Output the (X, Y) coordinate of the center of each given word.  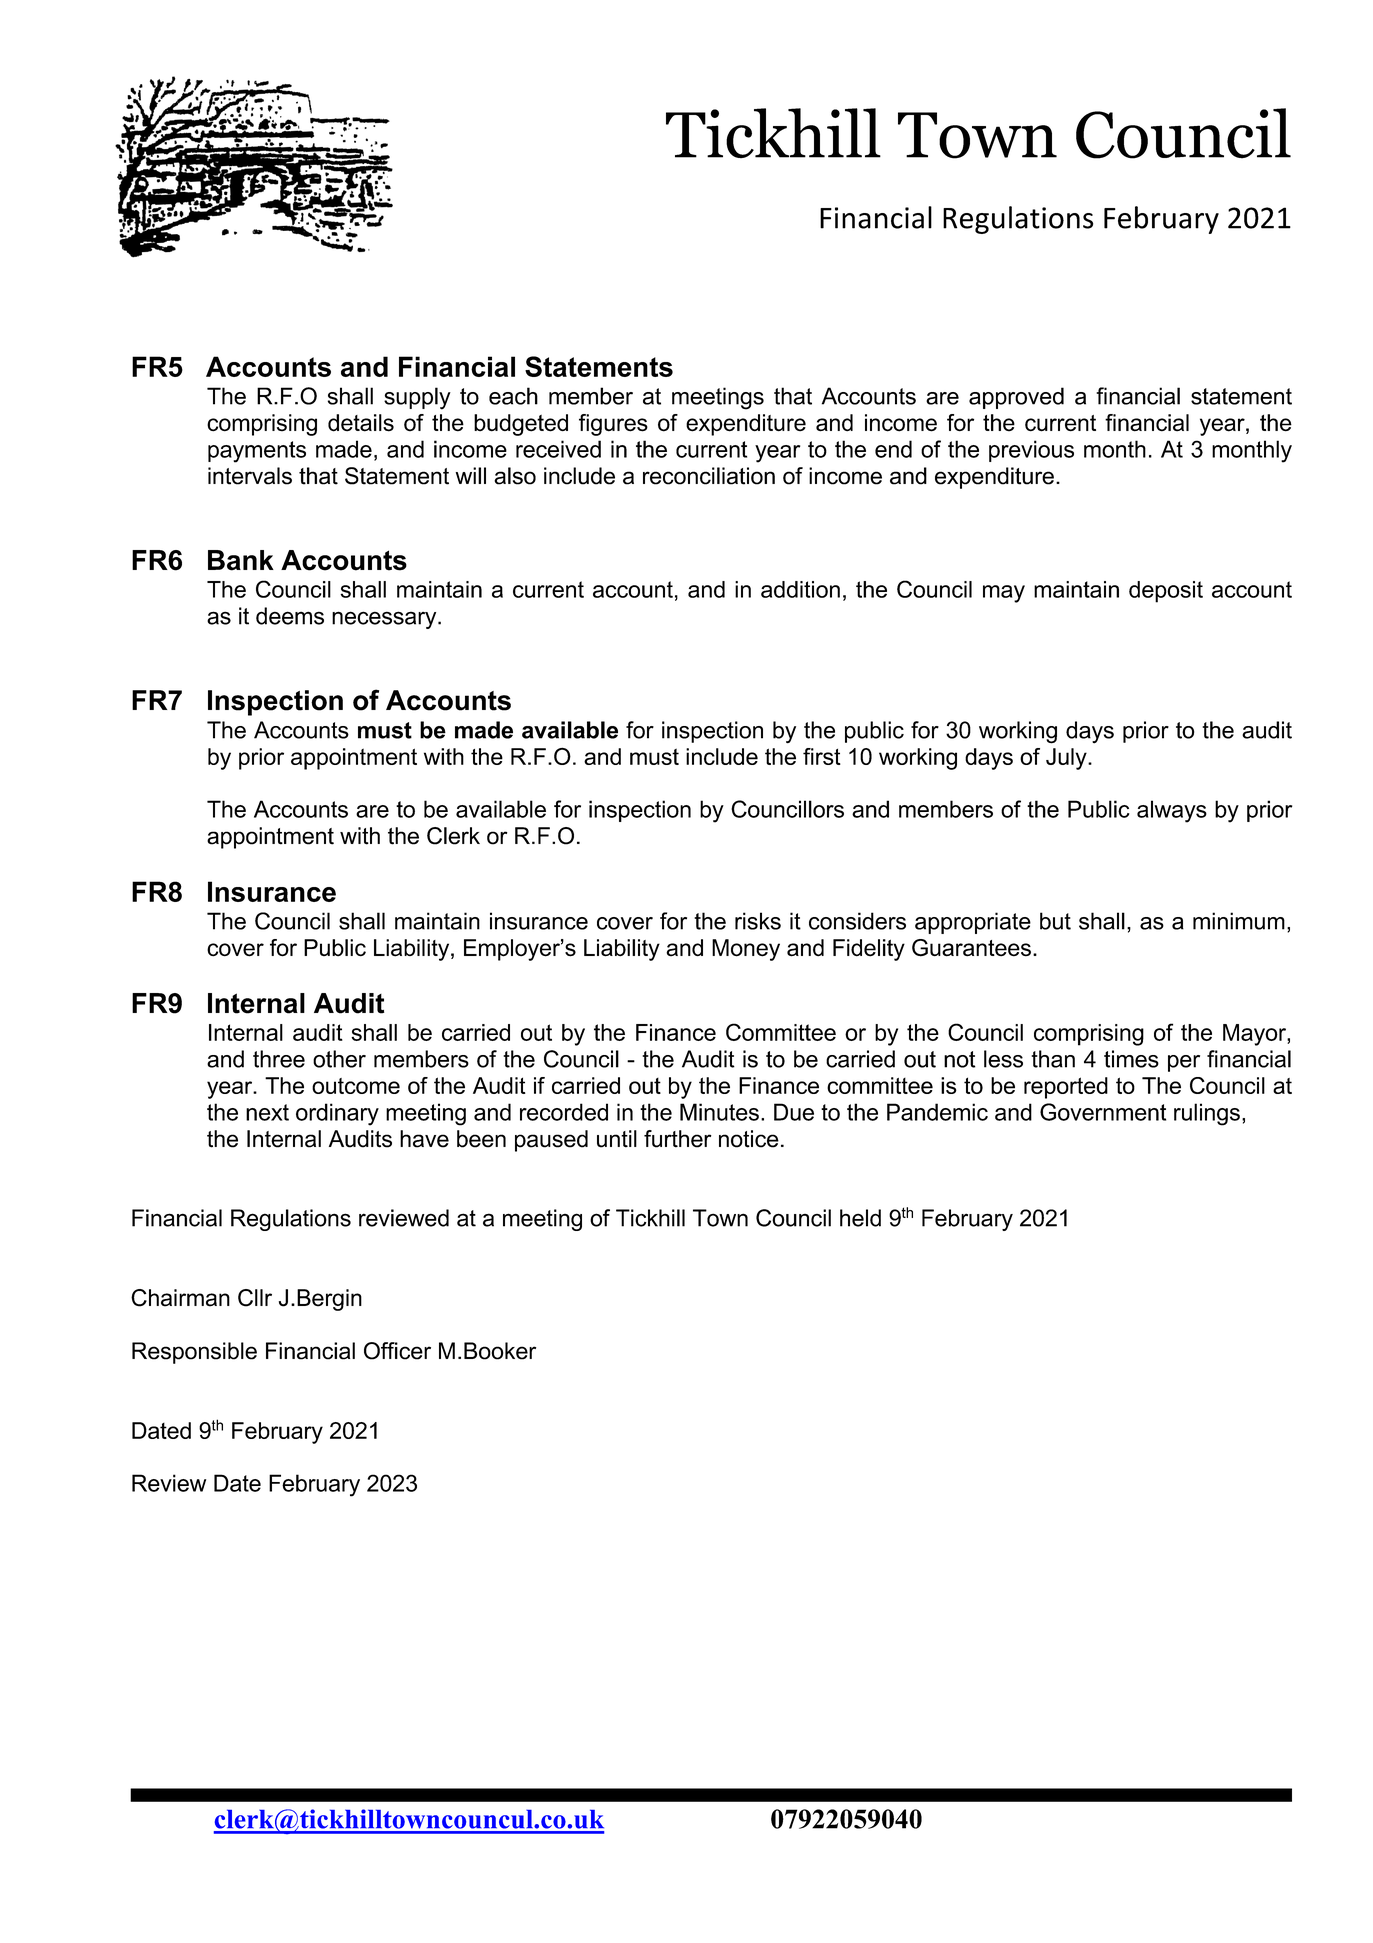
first (822, 756)
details (361, 423)
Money (746, 950)
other (339, 1059)
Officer (397, 1351)
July (1067, 759)
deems (290, 616)
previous (1031, 451)
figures (613, 425)
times (1131, 1059)
